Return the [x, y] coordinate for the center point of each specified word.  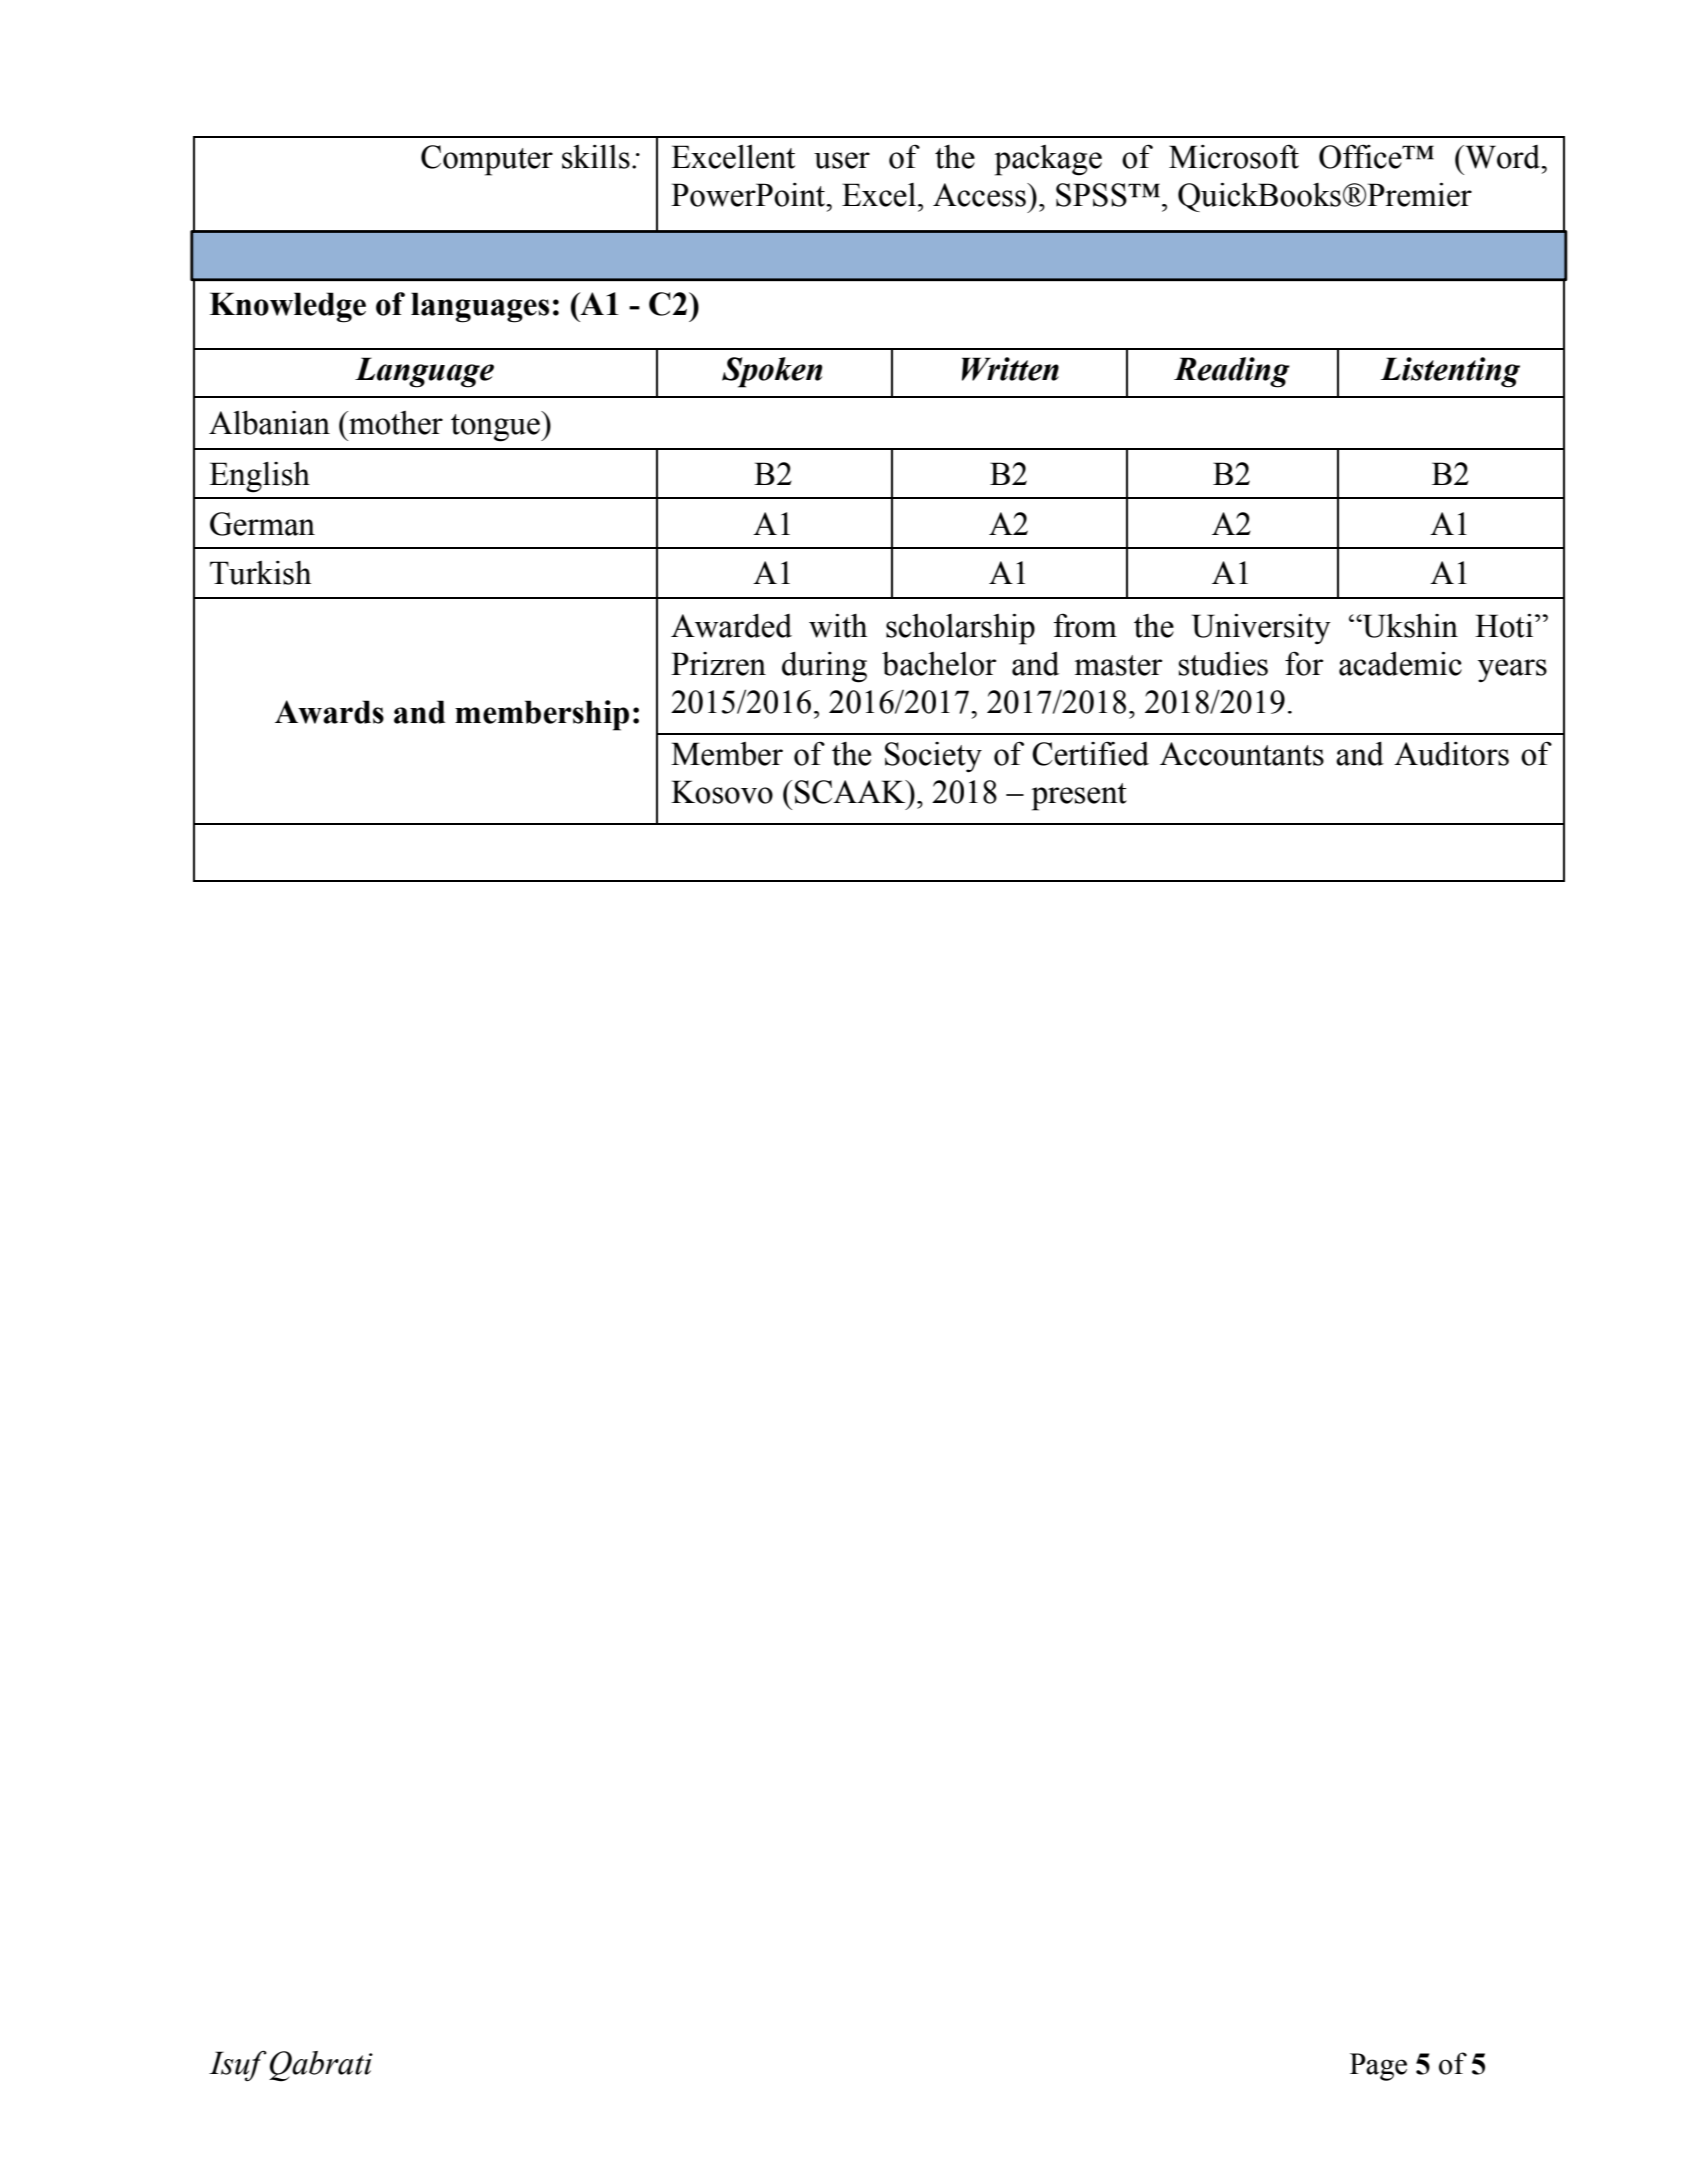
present [1079, 797]
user [842, 160]
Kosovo [722, 792]
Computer [487, 160]
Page [1378, 2067]
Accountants [1242, 754]
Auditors [1451, 754]
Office [1361, 156]
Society [933, 757]
